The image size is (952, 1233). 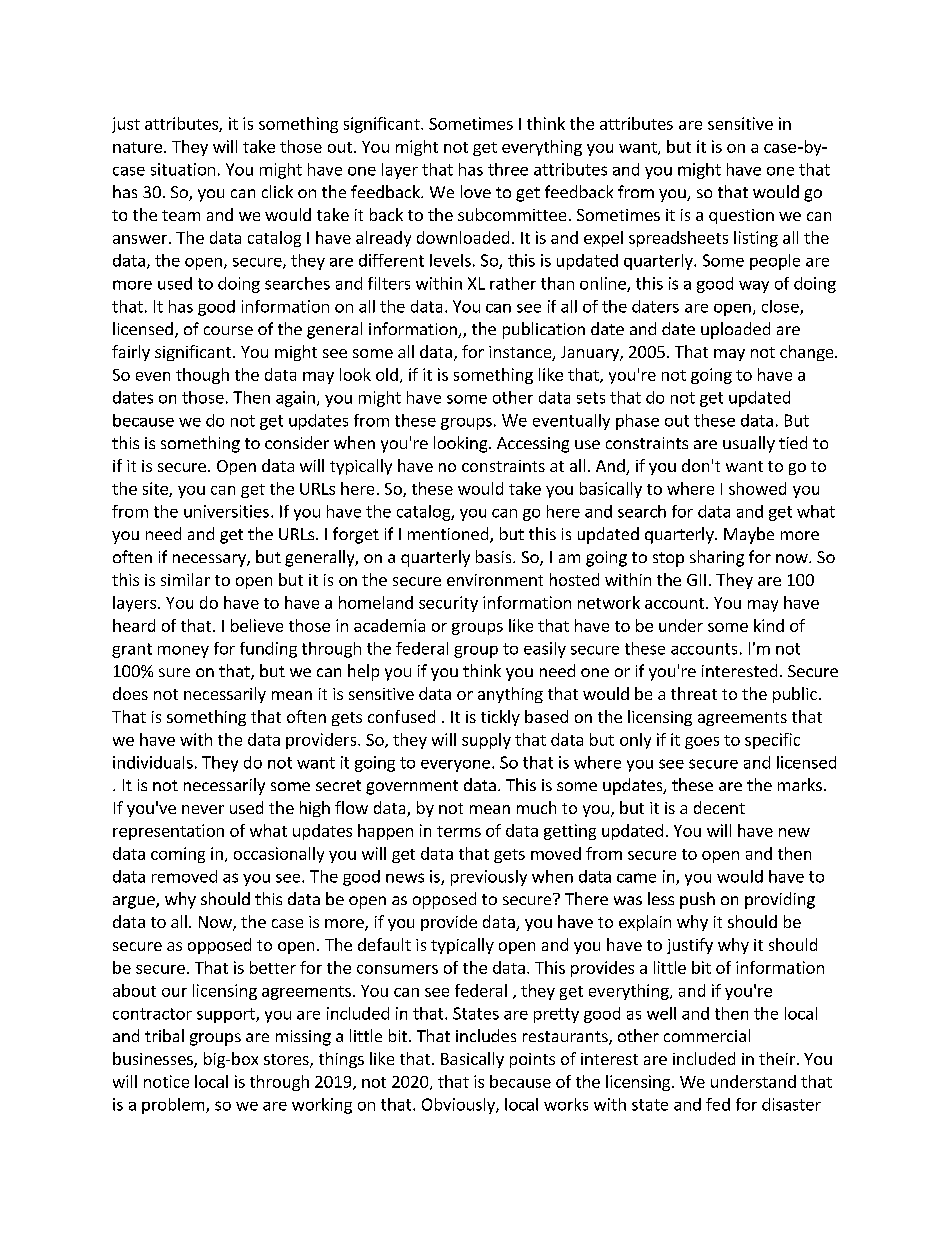 I want to click on notice, so click(x=166, y=1081).
